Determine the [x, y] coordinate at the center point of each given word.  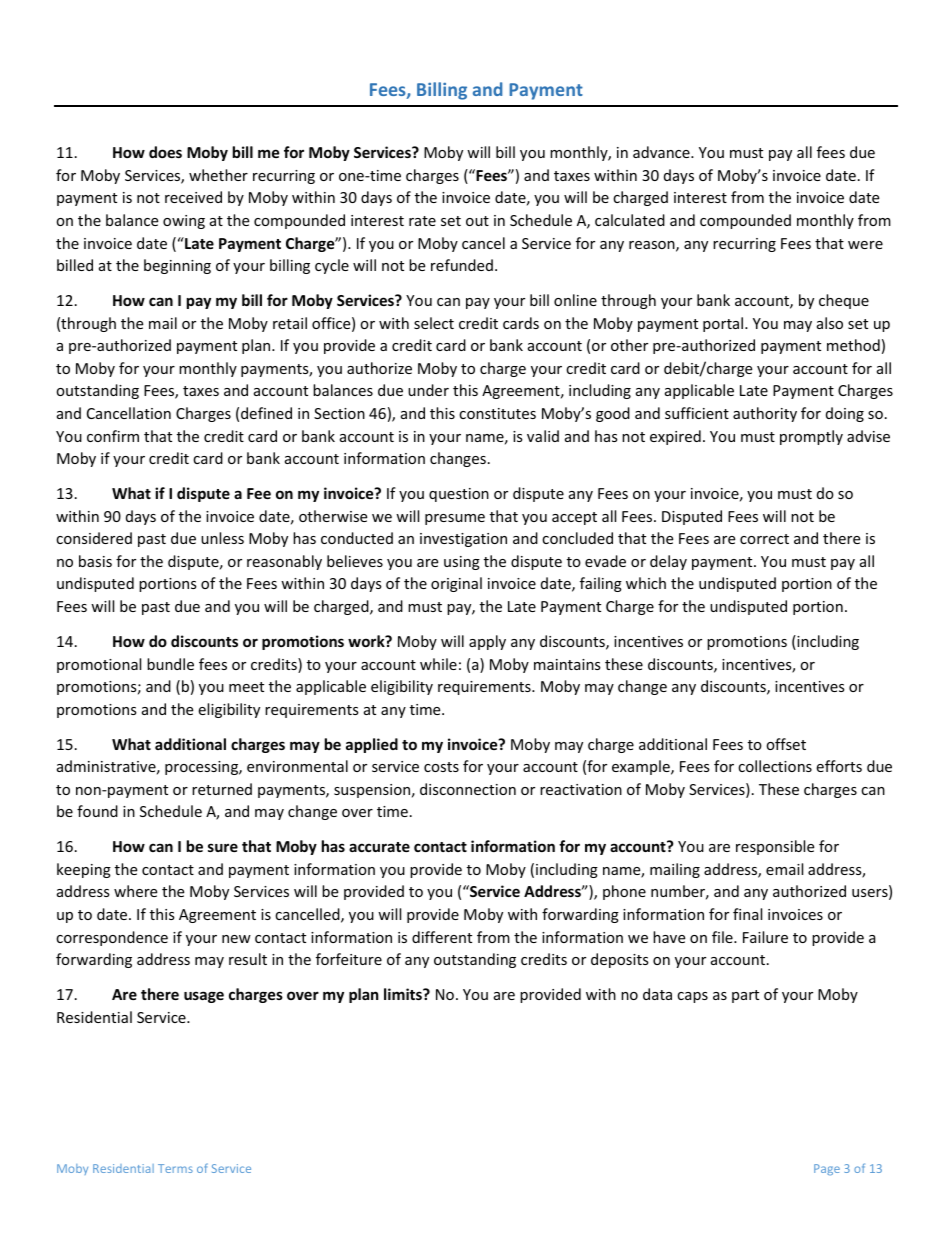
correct [764, 539]
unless [222, 538]
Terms [175, 1168]
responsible [775, 847]
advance [662, 152]
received [193, 197]
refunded [462, 265]
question [459, 495]
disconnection [468, 789]
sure [223, 847]
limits [404, 994]
